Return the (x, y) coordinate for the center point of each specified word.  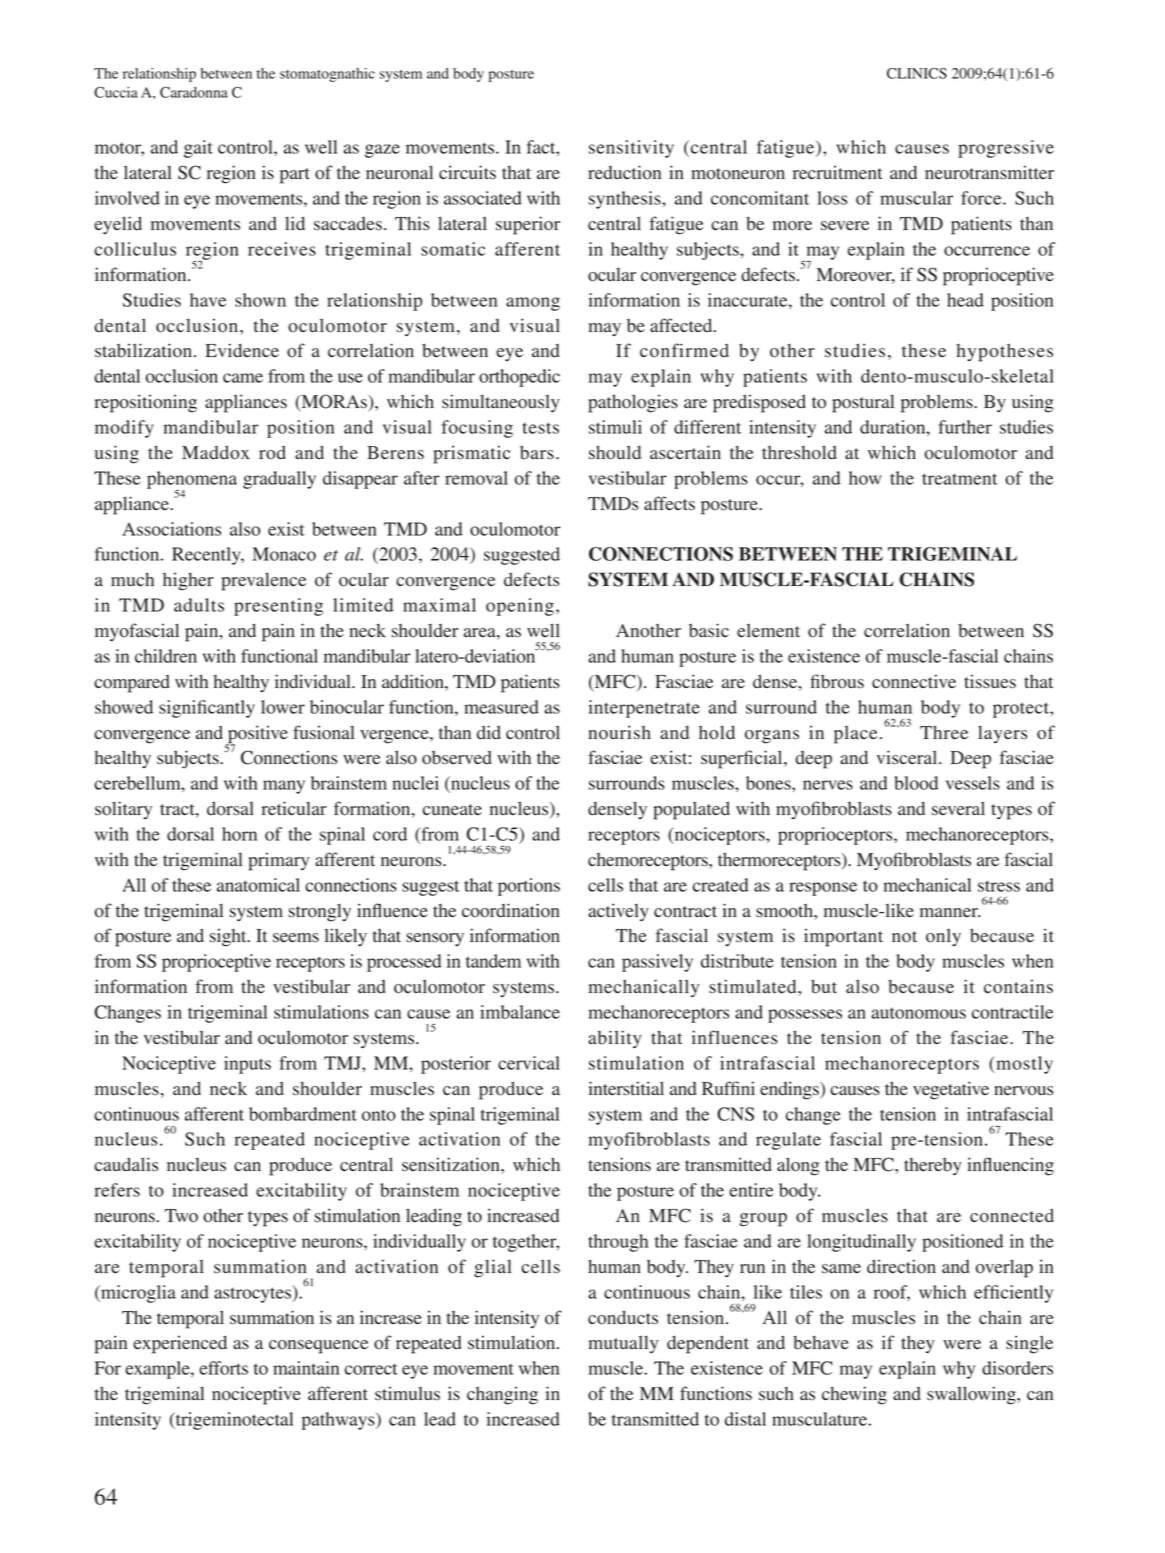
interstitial (626, 1088)
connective (914, 681)
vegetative (951, 1090)
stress (999, 886)
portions (529, 887)
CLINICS (917, 73)
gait (198, 149)
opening (520, 607)
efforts (223, 1368)
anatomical (258, 885)
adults (199, 605)
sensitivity (631, 149)
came (243, 378)
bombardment (303, 1114)
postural (863, 403)
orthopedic (519, 378)
